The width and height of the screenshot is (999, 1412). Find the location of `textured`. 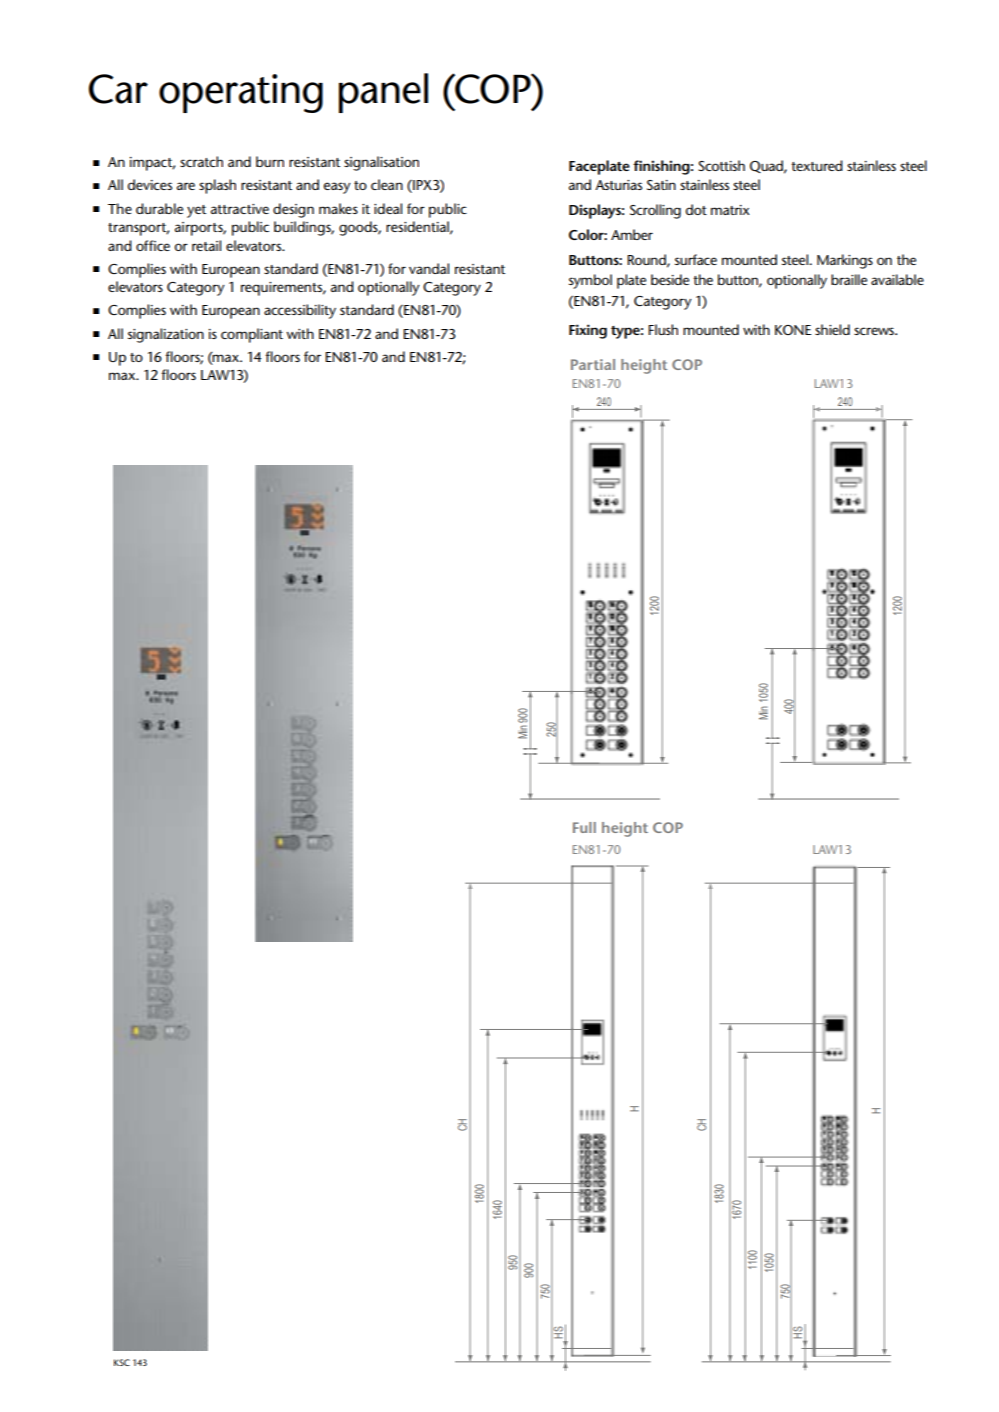

textured is located at coordinates (817, 165).
